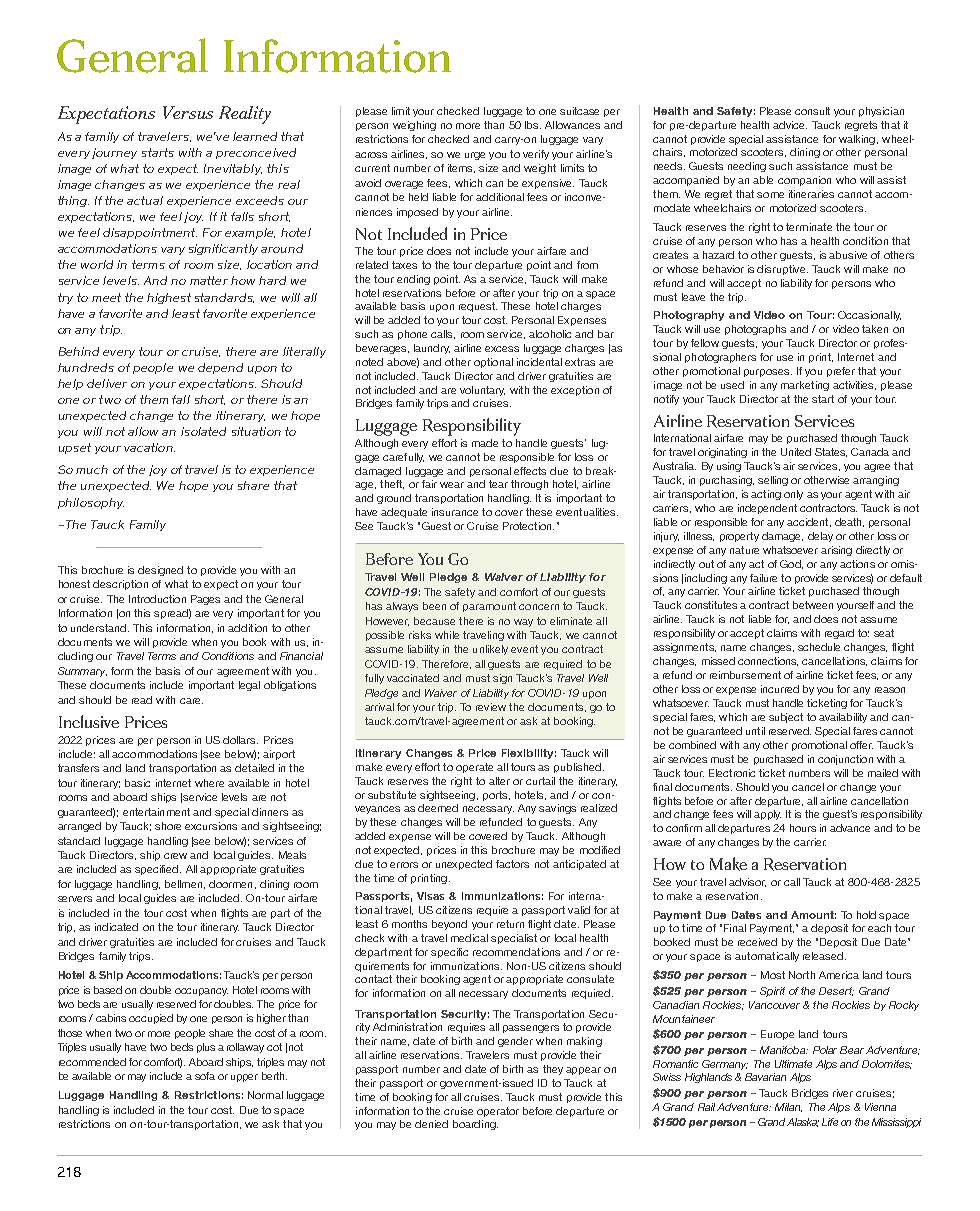  Describe the element at coordinates (499, 781) in the page. I see `alter` at that location.
